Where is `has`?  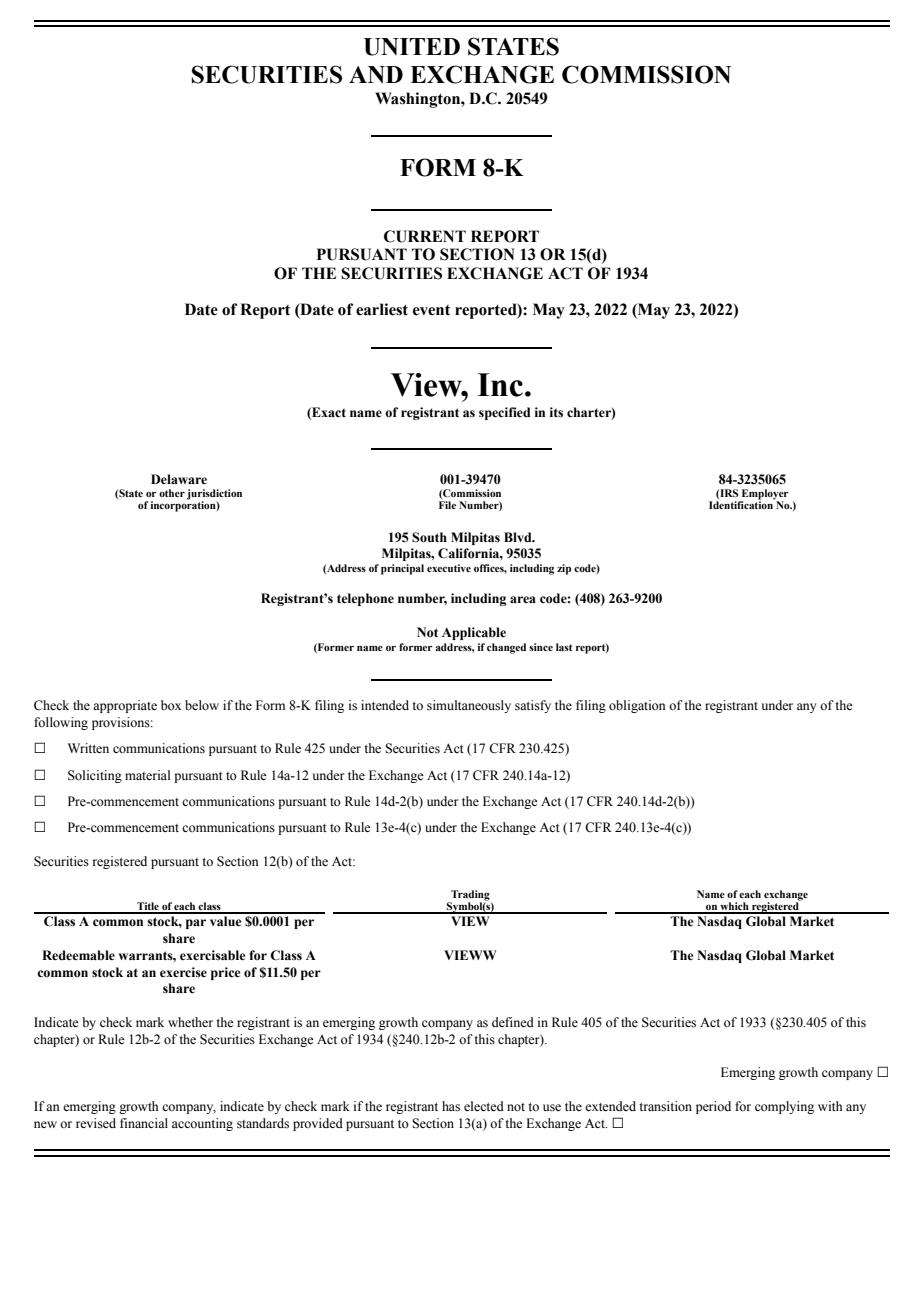
has is located at coordinates (451, 1106).
